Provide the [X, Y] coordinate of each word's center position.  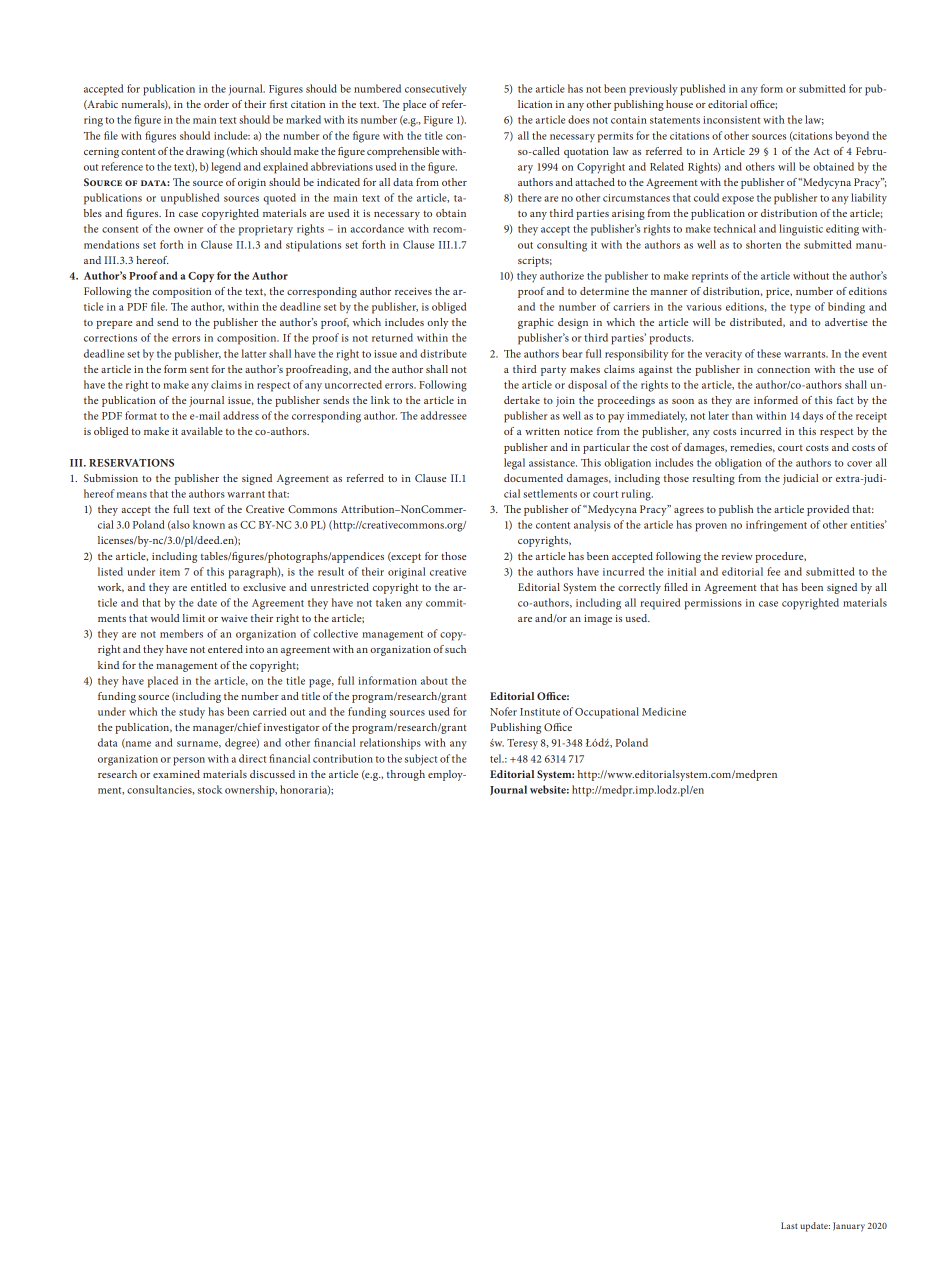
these [769, 353]
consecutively [436, 90]
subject [421, 759]
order [216, 104]
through [406, 775]
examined [176, 774]
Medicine [664, 711]
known [209, 524]
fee [773, 571]
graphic [536, 323]
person [189, 761]
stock [210, 789]
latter [254, 353]
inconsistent [731, 120]
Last [789, 1225]
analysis [592, 525]
